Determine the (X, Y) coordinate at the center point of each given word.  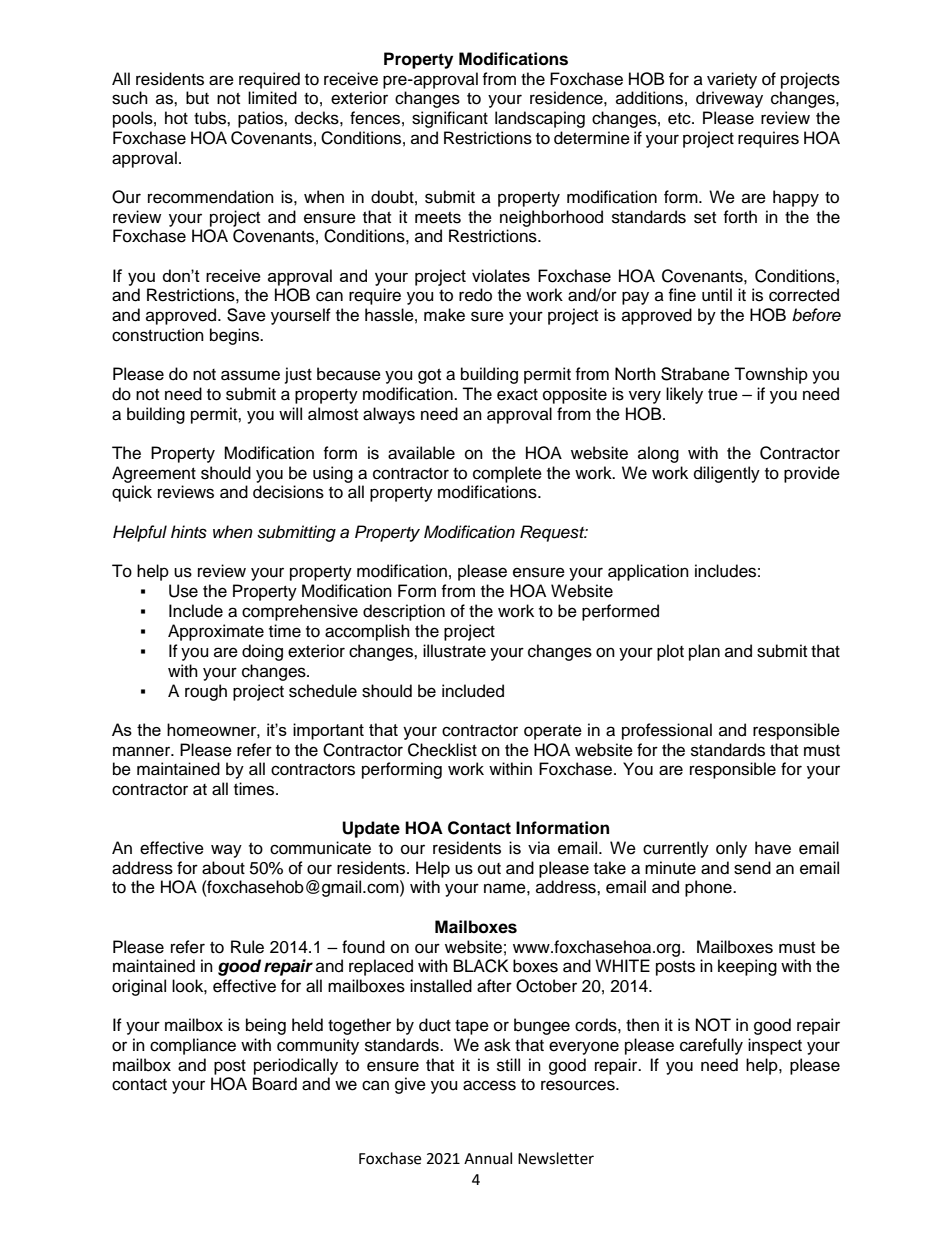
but (197, 98)
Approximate (216, 632)
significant (450, 119)
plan (704, 652)
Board (275, 1084)
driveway (729, 99)
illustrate (454, 651)
